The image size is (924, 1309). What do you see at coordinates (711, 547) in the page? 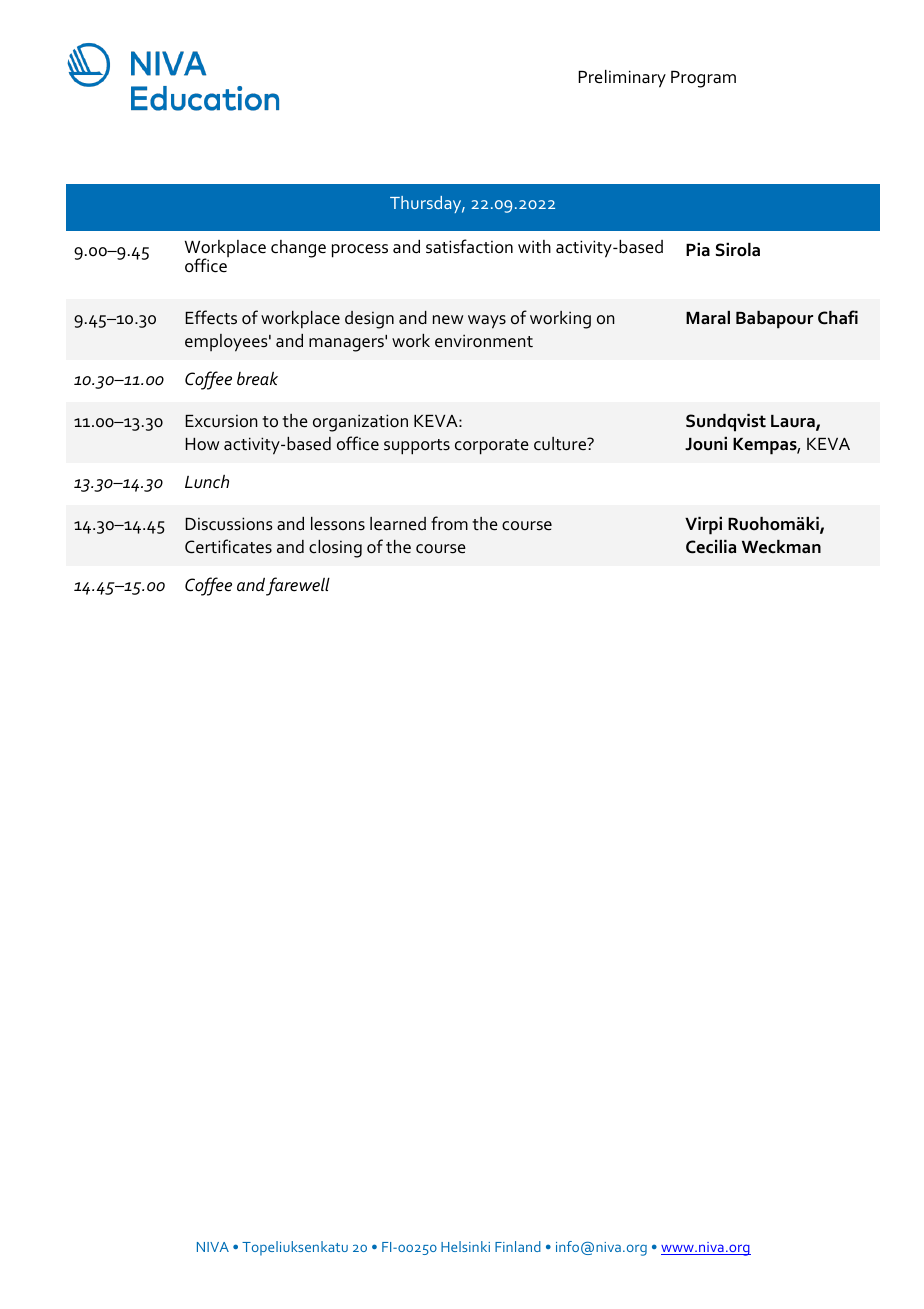
I see `Cecilia` at bounding box center [711, 547].
